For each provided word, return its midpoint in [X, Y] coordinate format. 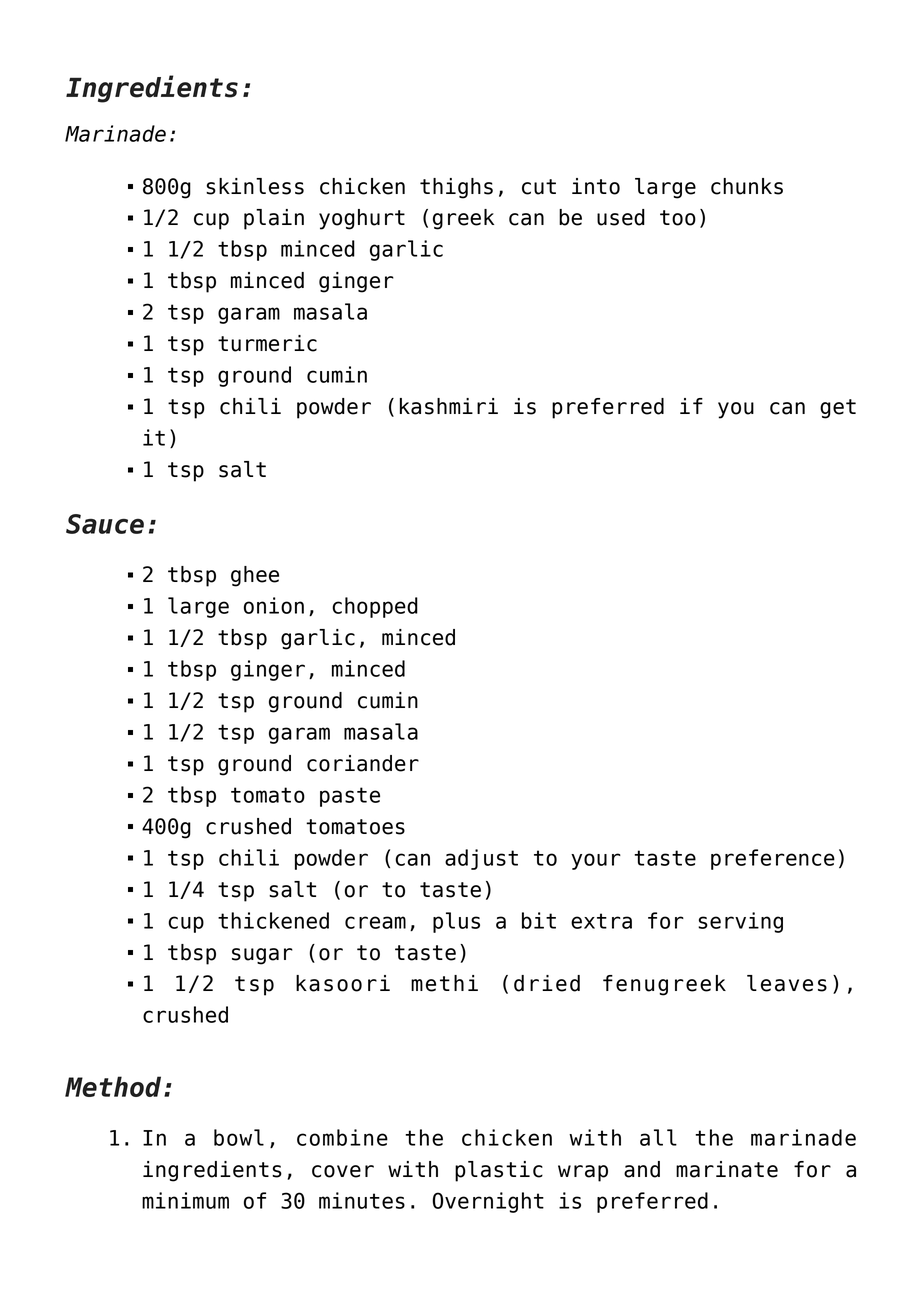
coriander [363, 763]
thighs [456, 188]
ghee [255, 576]
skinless [255, 186]
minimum [185, 1200]
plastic [499, 1171]
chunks [747, 186]
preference [773, 859]
